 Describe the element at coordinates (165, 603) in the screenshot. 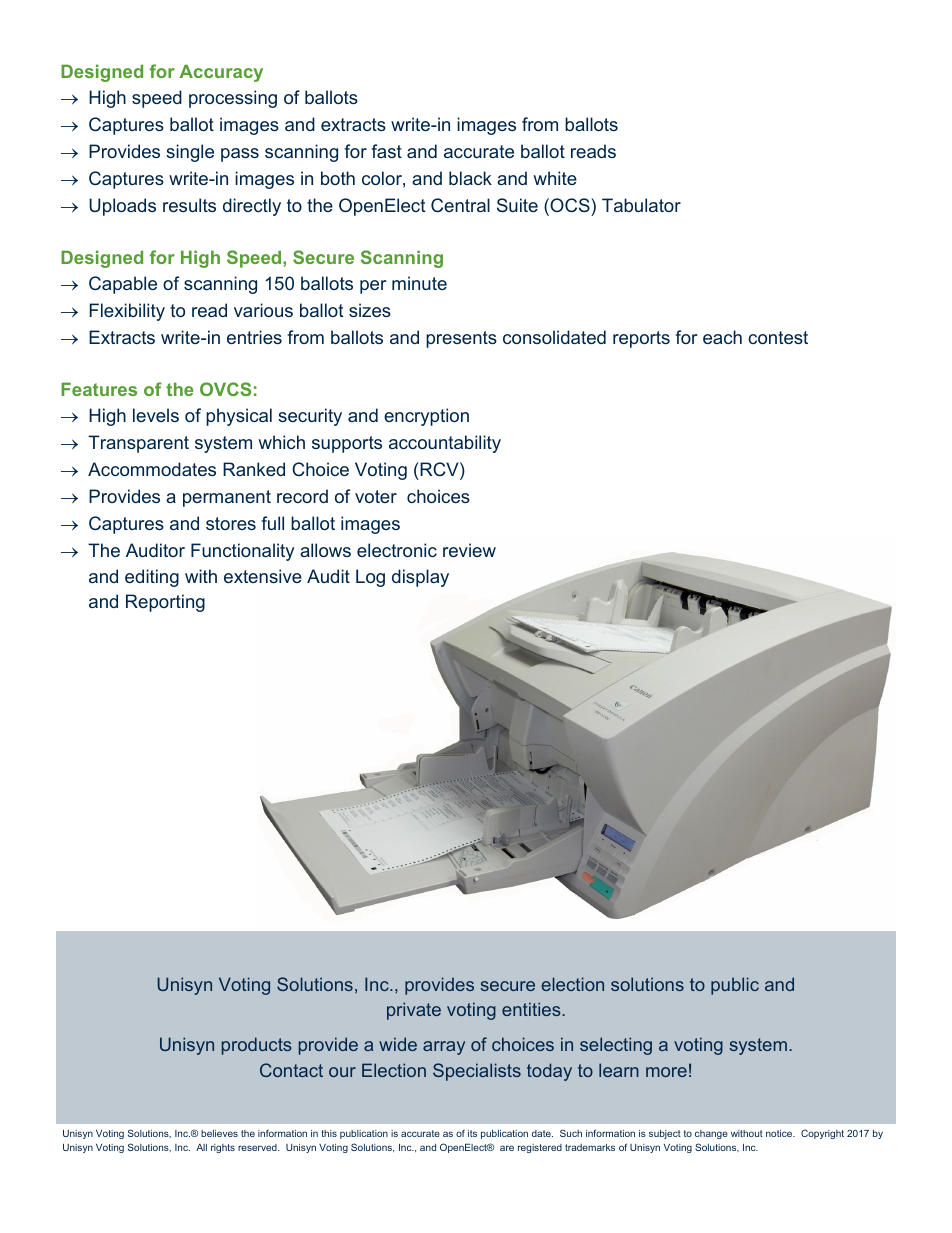

I see `Reporting` at that location.
